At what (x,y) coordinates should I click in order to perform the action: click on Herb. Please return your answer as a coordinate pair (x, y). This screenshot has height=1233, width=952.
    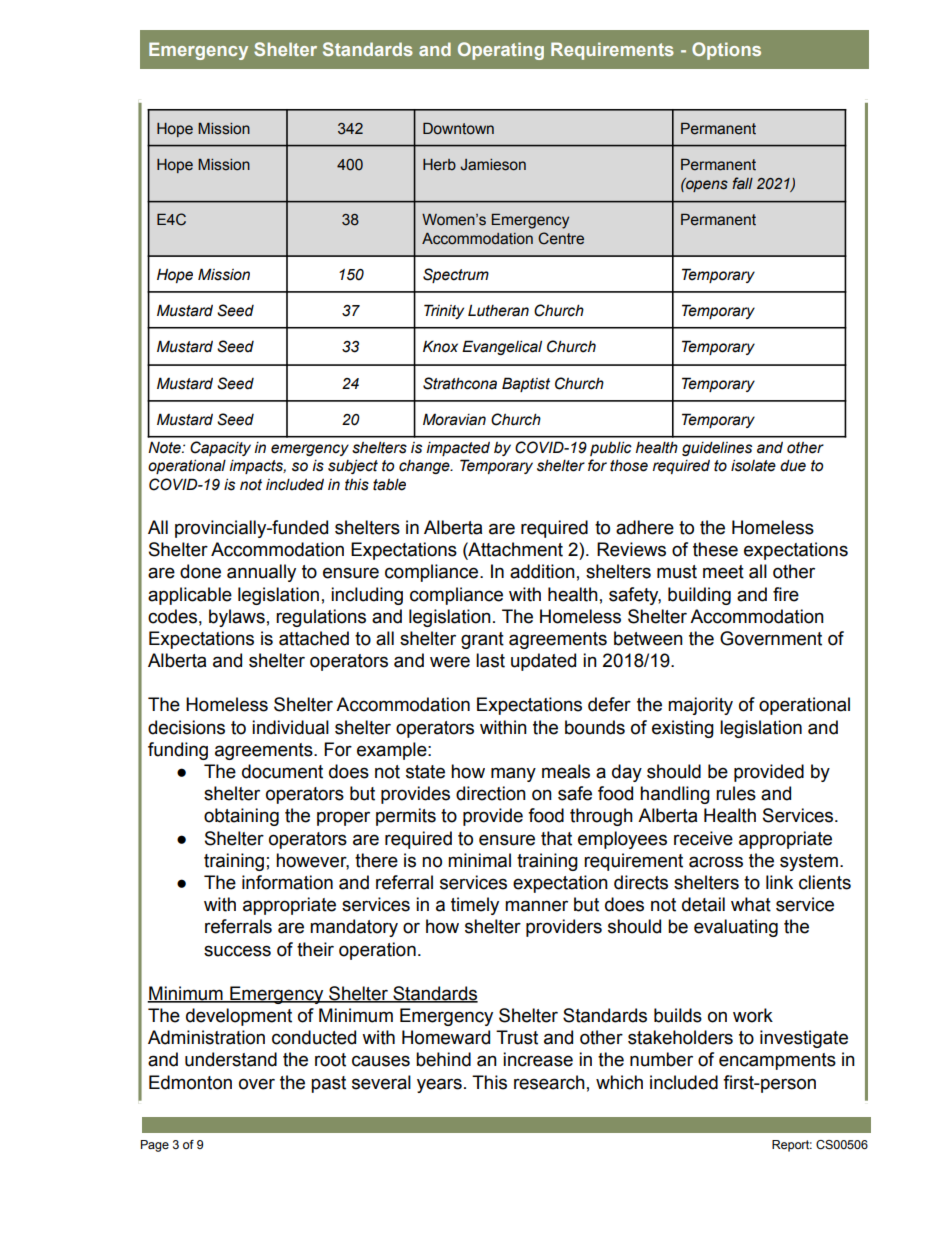
    Looking at the image, I should click on (439, 165).
